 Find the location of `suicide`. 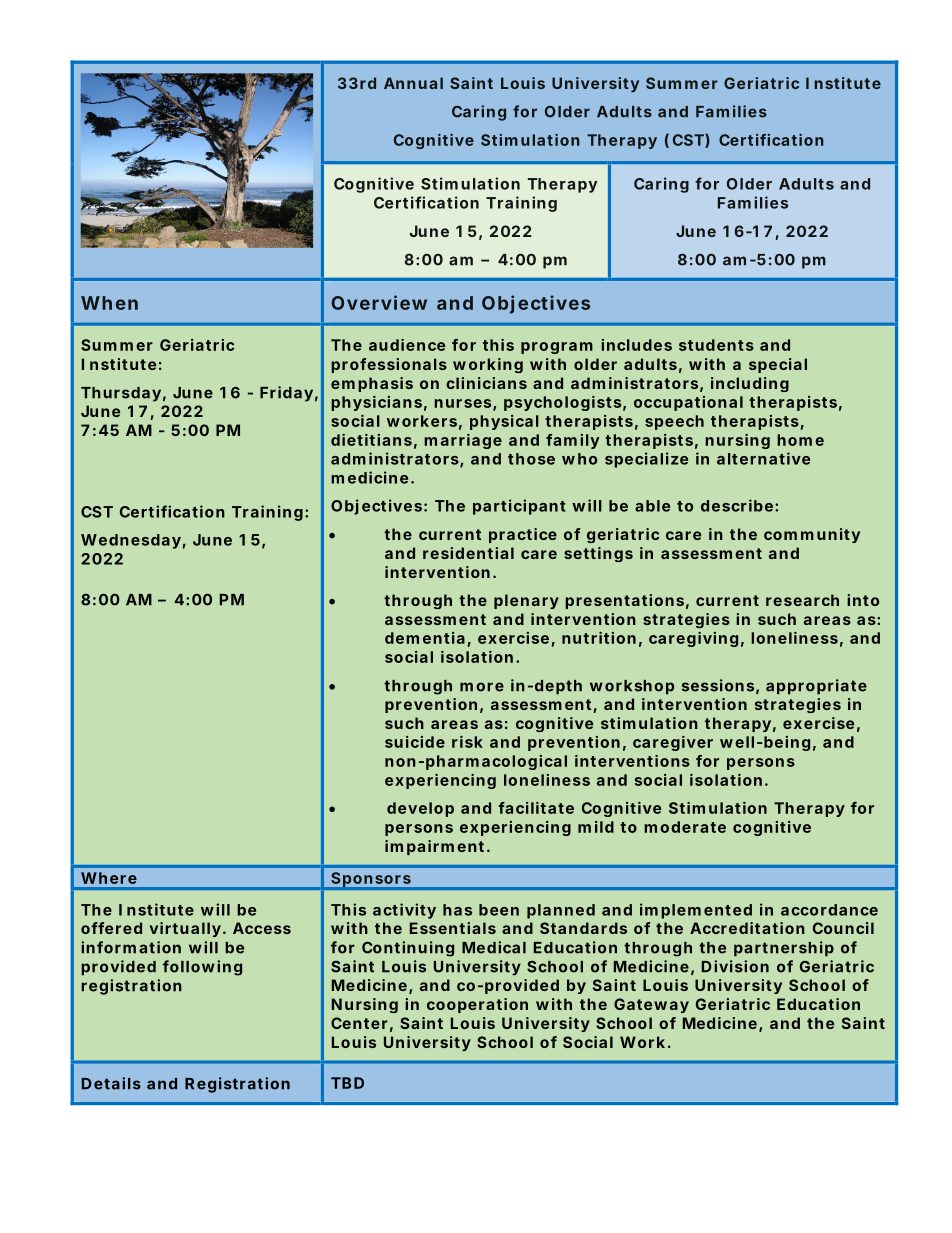

suicide is located at coordinates (415, 742).
